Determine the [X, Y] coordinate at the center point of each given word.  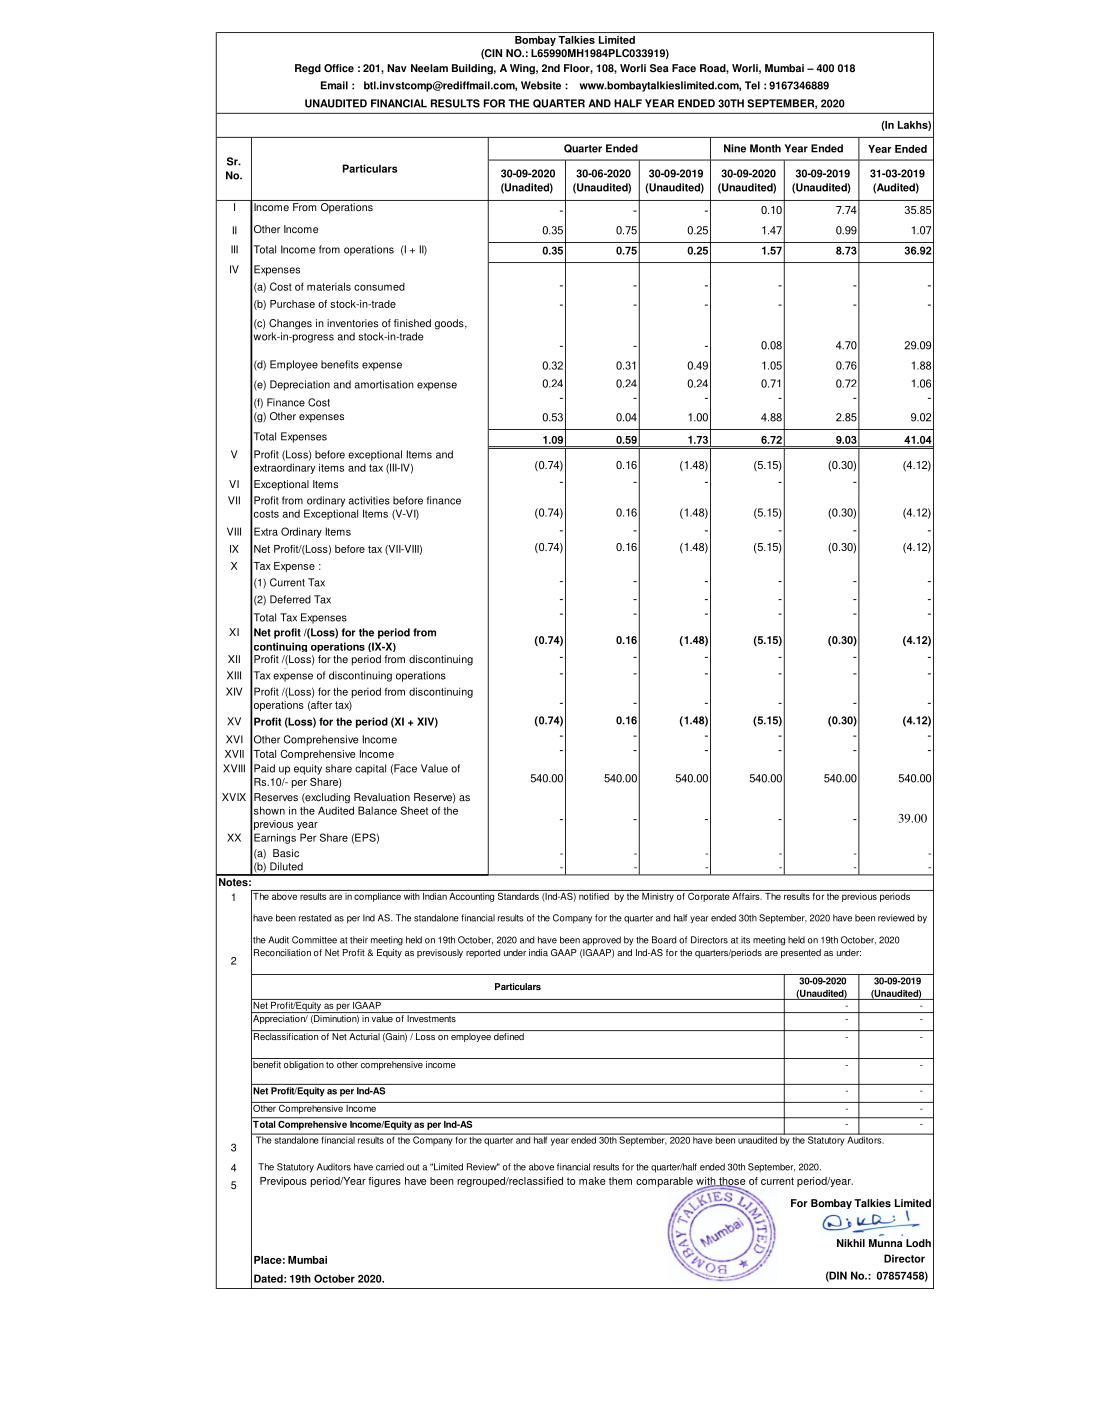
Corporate [708, 896]
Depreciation [300, 385]
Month [765, 148]
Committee [314, 940]
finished [412, 323]
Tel [752, 85]
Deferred [290, 599]
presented [801, 953]
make [592, 1181]
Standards [518, 895]
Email [334, 85]
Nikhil [851, 1243]
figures [384, 1182]
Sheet [414, 810]
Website [541, 85]
